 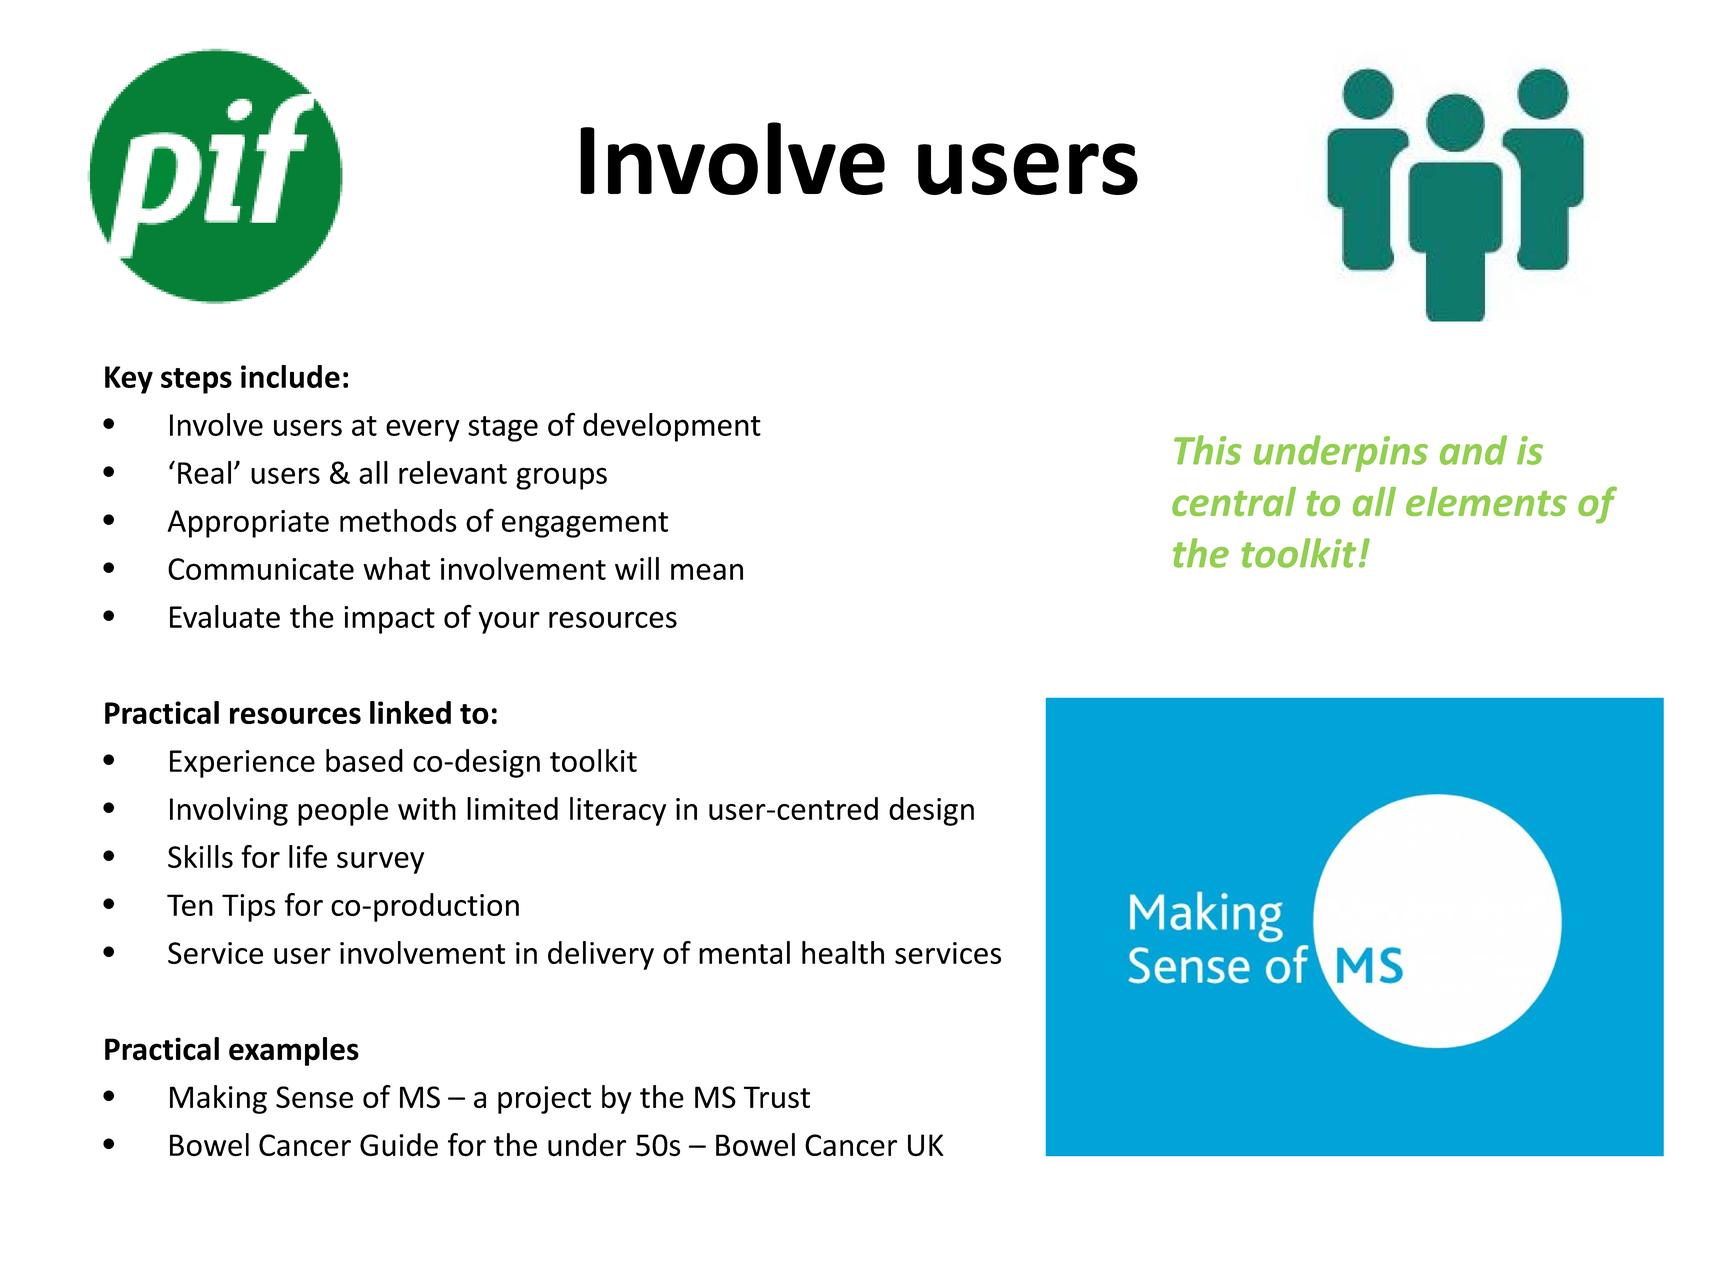 I want to click on project, so click(x=544, y=1100).
